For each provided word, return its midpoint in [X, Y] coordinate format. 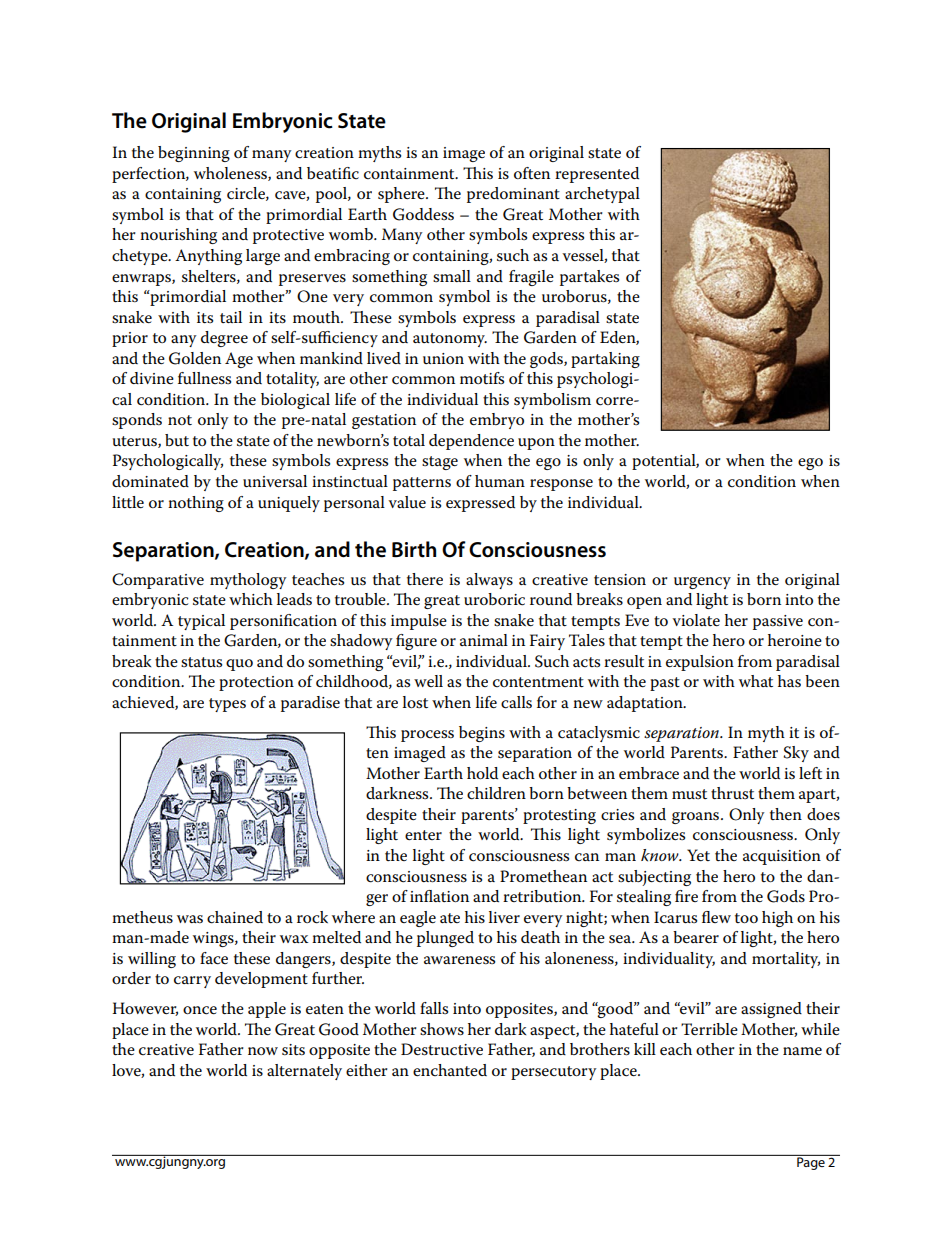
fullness [204, 378]
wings [214, 939]
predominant [513, 195]
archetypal [602, 195]
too [746, 918]
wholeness [231, 174]
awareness [459, 960]
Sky [796, 754]
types [227, 705]
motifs [482, 378]
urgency [702, 583]
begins [482, 734]
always [489, 581]
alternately [304, 1072]
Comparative [158, 581]
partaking [605, 360]
